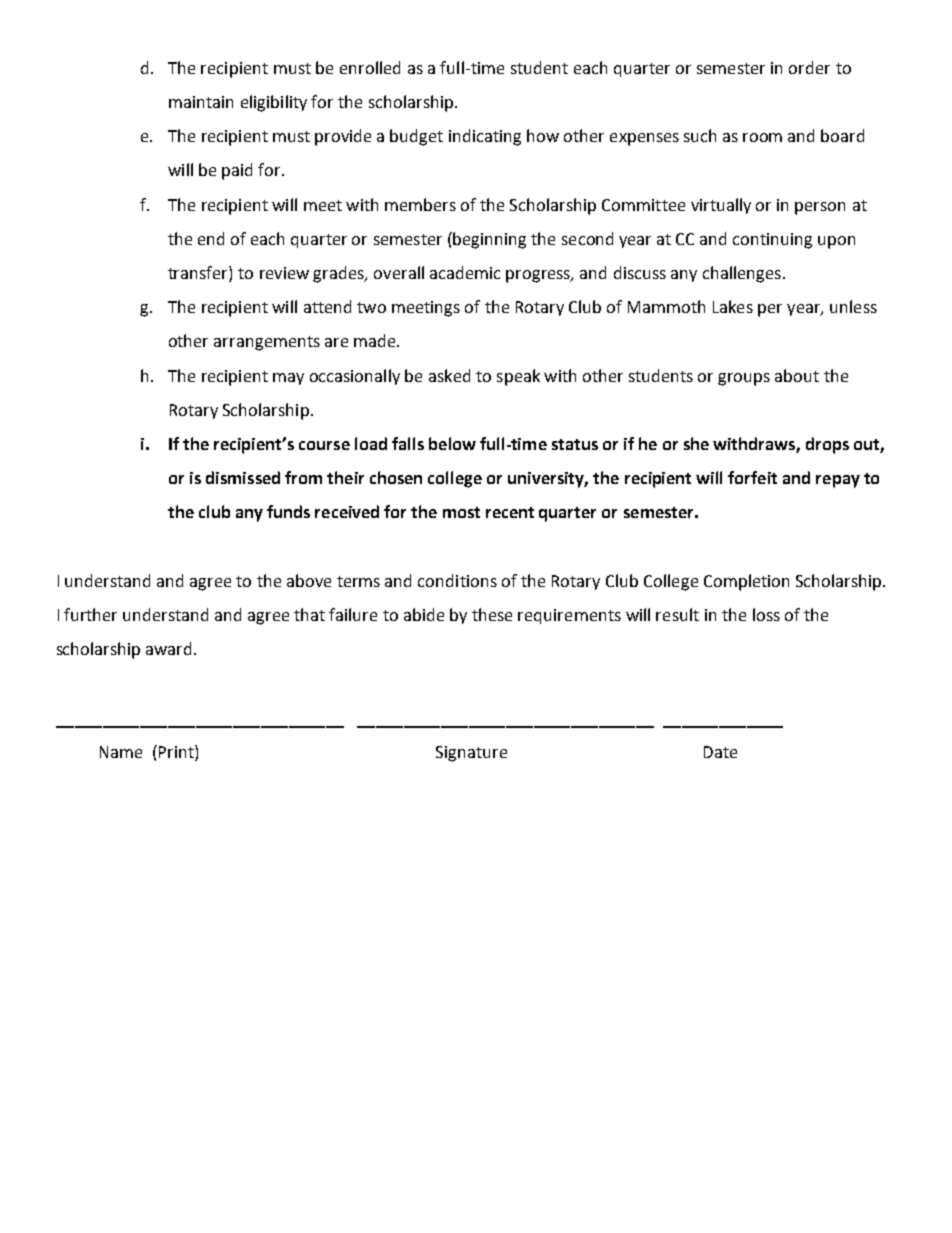  I want to click on indicating, so click(485, 137).
